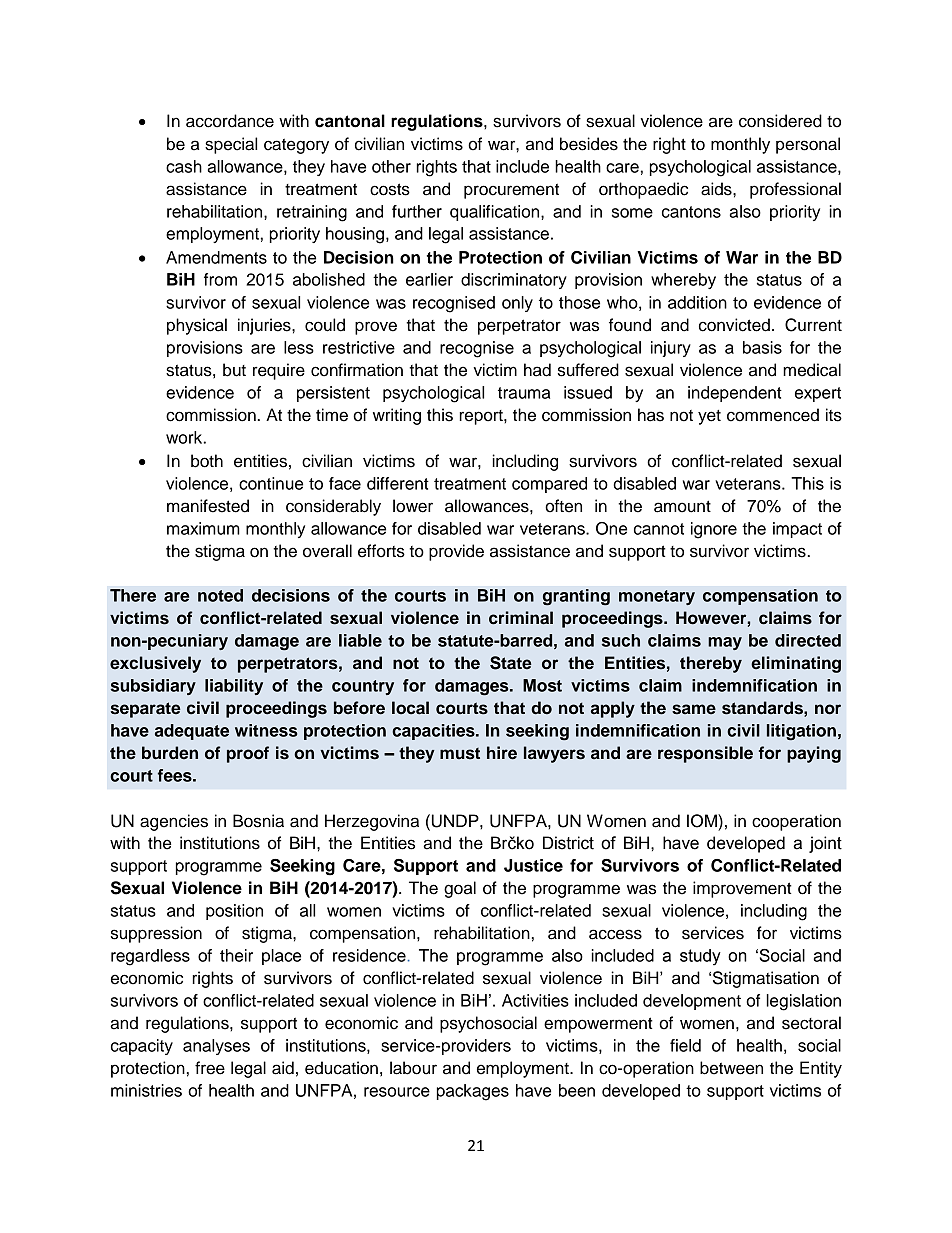  I want to click on packages, so click(473, 1092).
